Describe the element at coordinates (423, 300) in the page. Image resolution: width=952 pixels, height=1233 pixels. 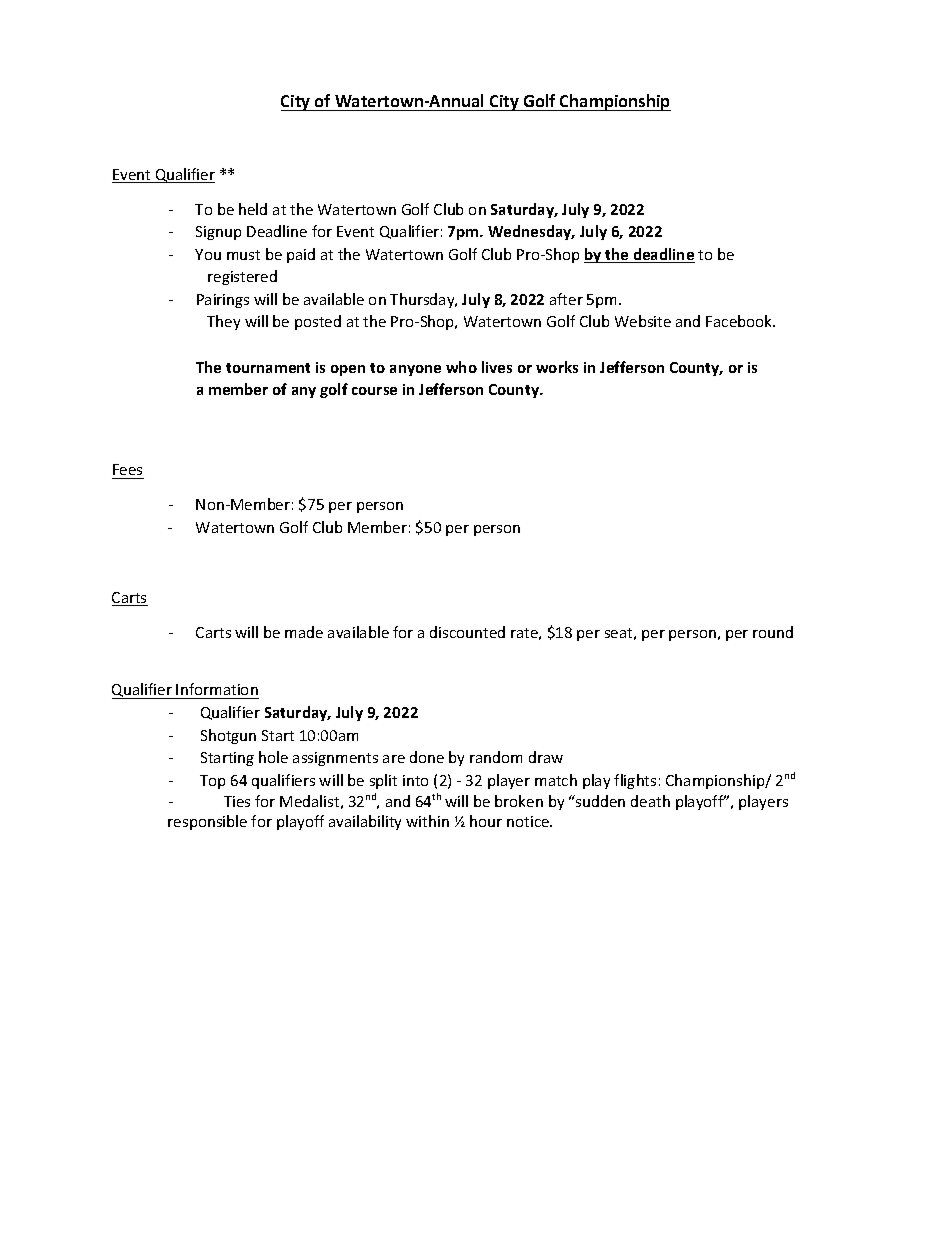
I see `Thursday` at that location.
